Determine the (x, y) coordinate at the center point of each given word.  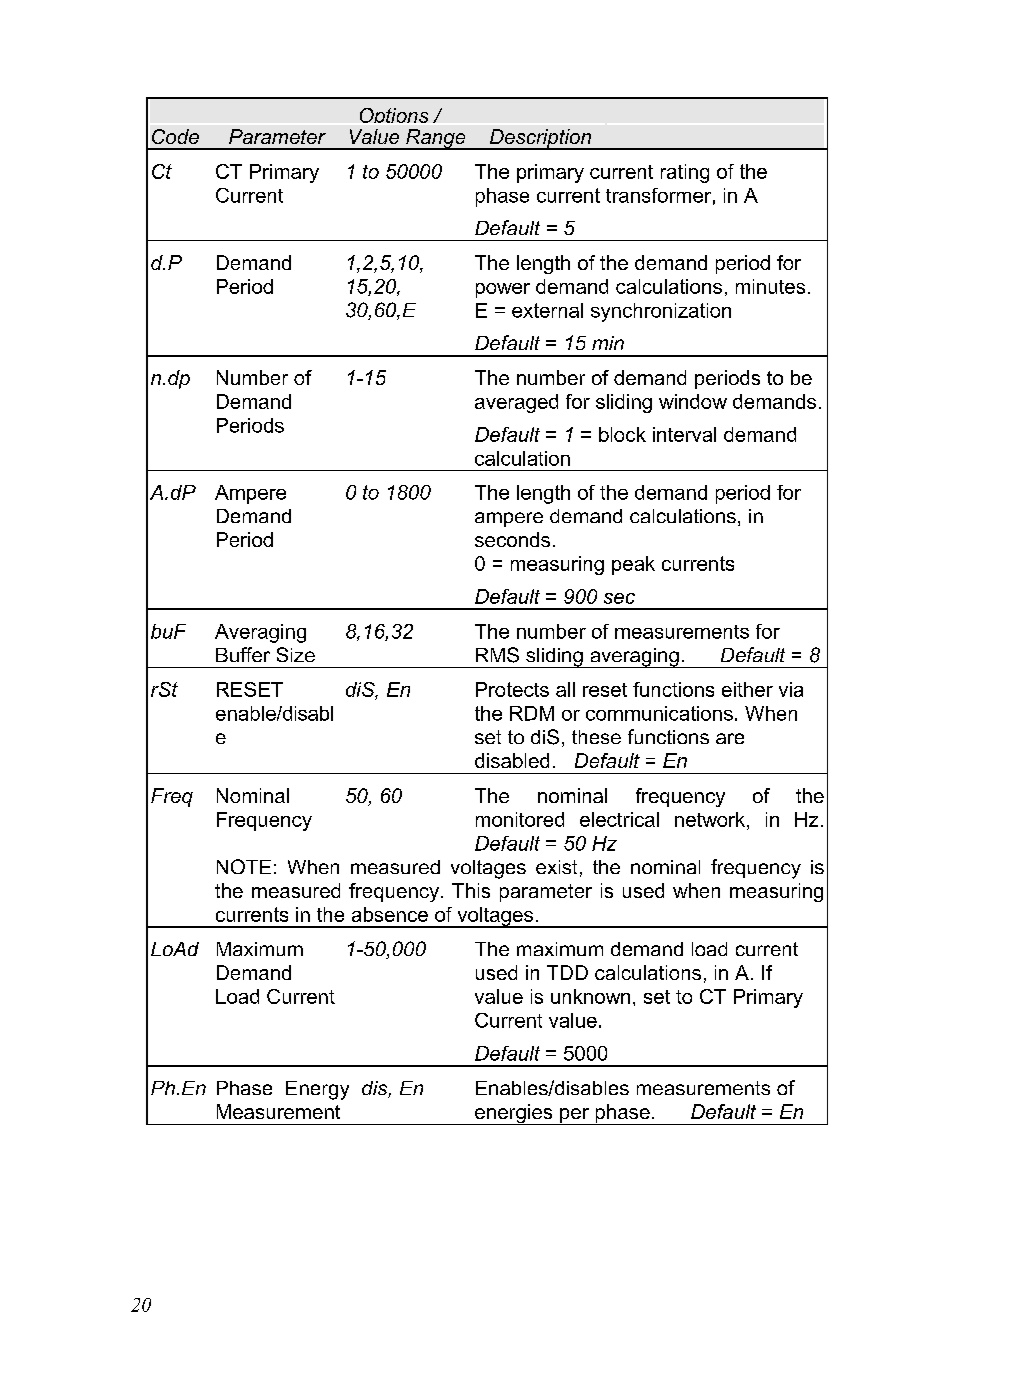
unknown (590, 996)
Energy (317, 1090)
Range (436, 139)
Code (175, 136)
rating (685, 173)
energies (514, 1114)
